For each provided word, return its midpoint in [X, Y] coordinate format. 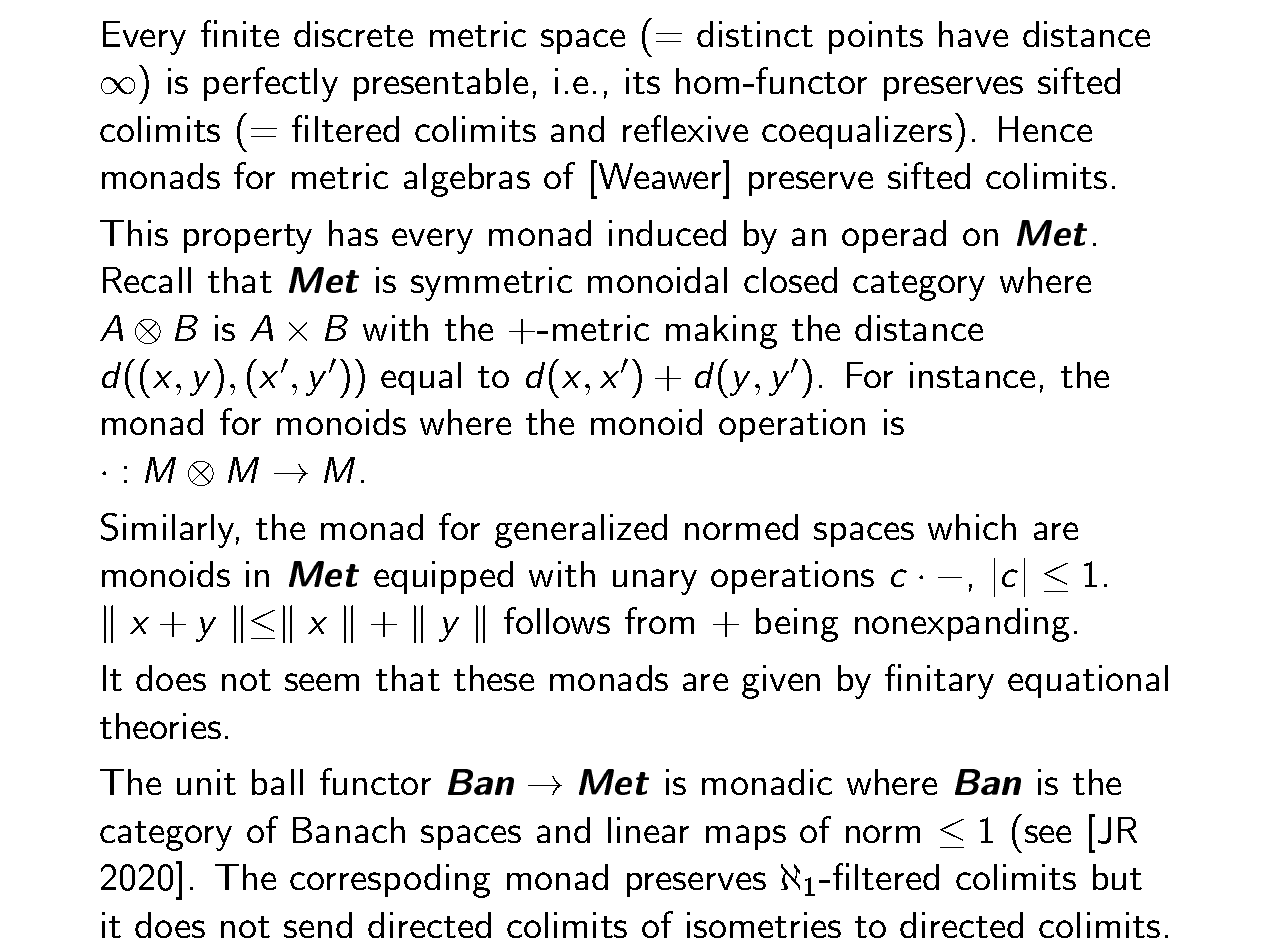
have [973, 34]
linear [648, 830]
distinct [755, 34]
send [318, 925]
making [721, 332]
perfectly [271, 84]
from [659, 620]
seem [322, 682]
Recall [147, 280]
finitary [939, 681]
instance [972, 375]
